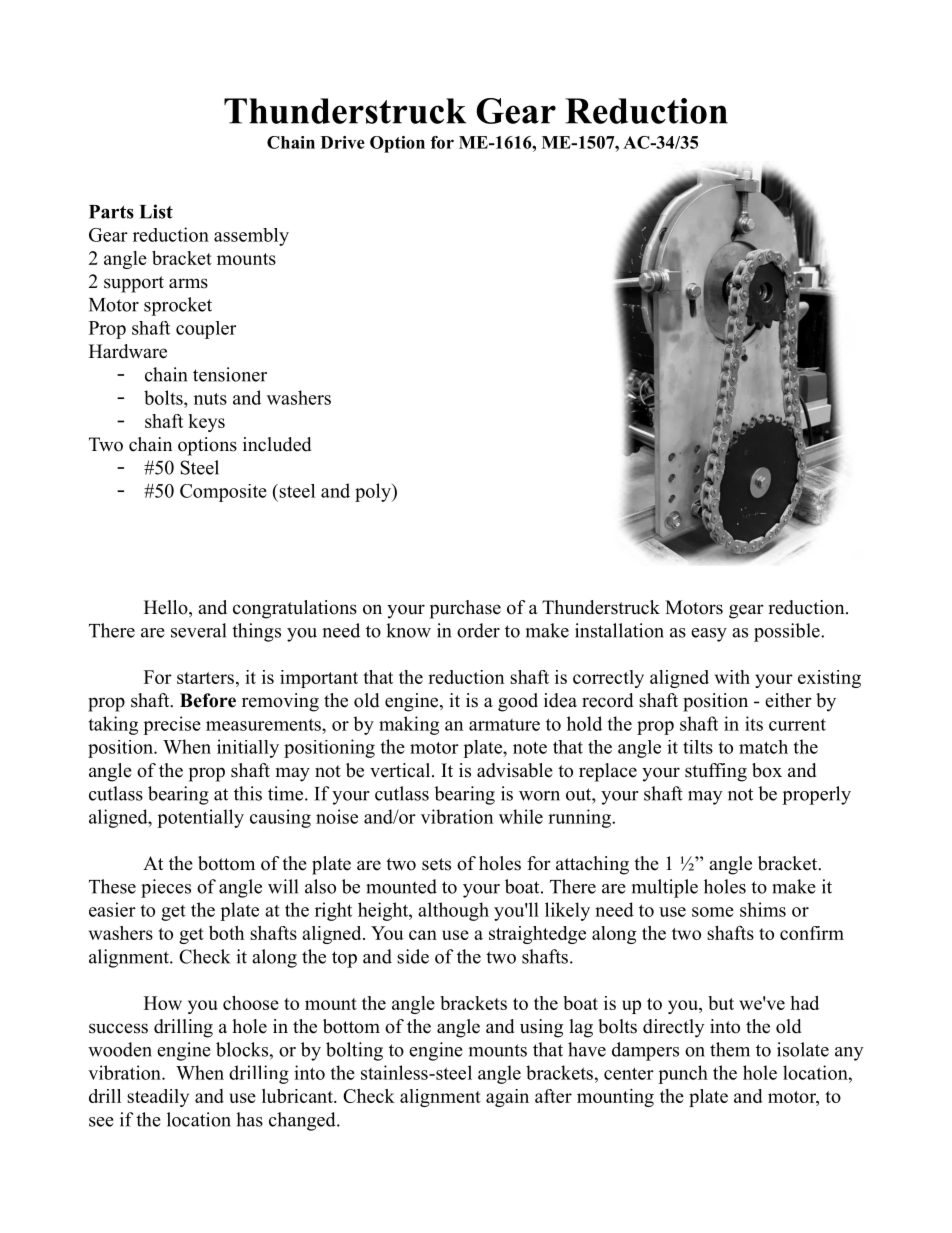 The image size is (952, 1233). I want to click on Drive, so click(343, 142).
